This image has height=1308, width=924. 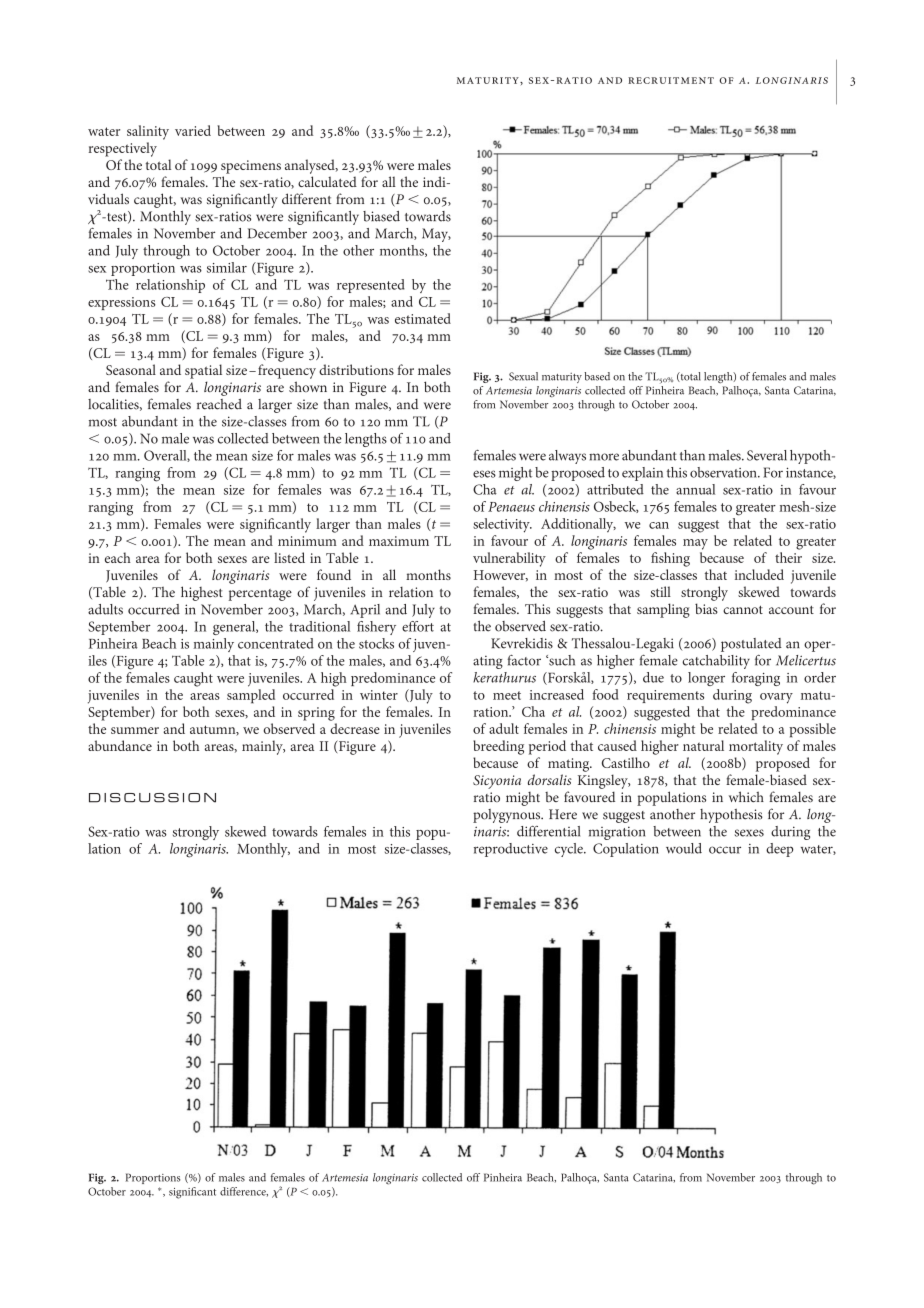 What do you see at coordinates (423, 318) in the image?
I see `estimated` at bounding box center [423, 318].
